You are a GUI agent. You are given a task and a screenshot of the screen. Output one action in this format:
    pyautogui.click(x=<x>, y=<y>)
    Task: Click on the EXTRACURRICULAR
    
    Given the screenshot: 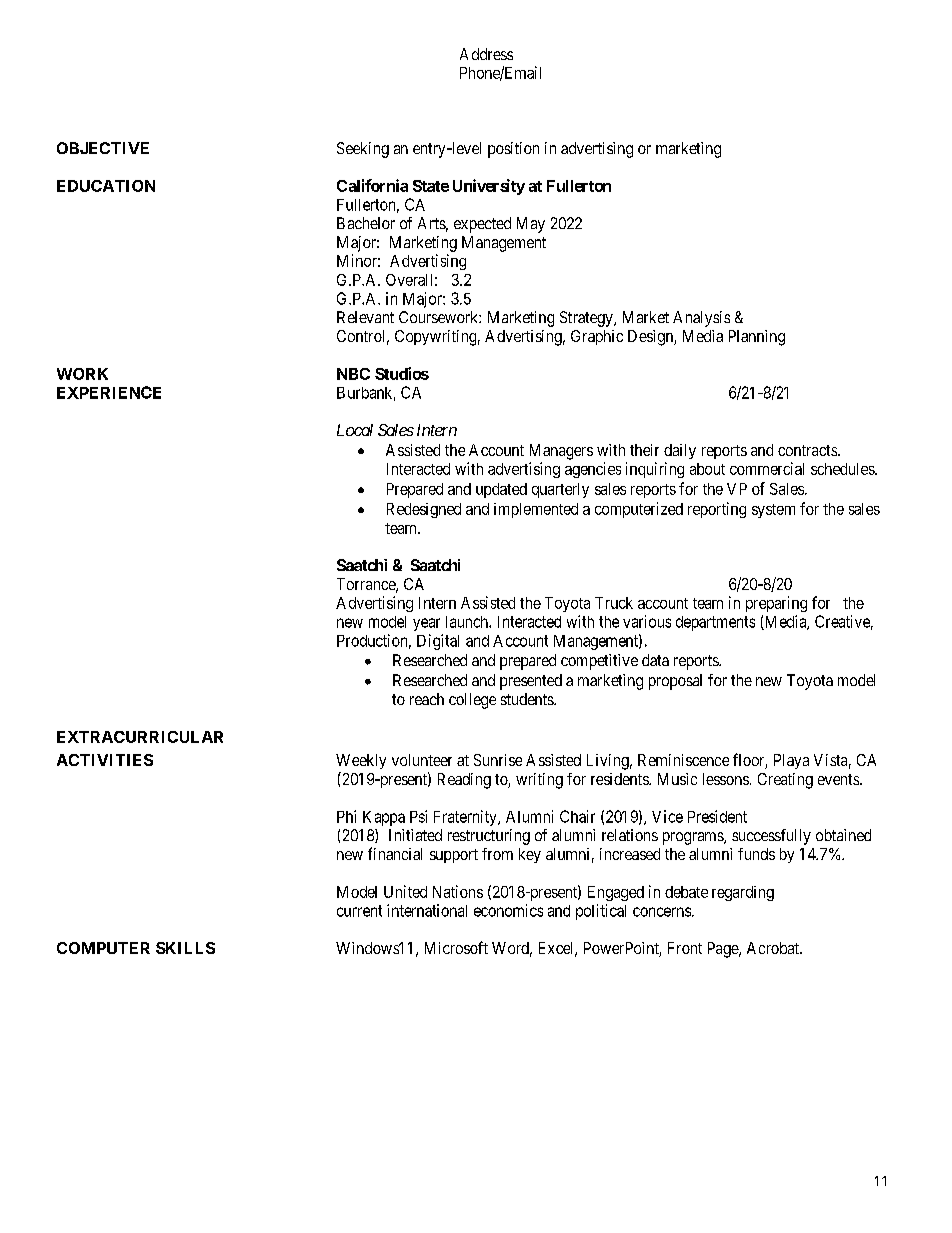 What is the action you would take?
    pyautogui.click(x=140, y=737)
